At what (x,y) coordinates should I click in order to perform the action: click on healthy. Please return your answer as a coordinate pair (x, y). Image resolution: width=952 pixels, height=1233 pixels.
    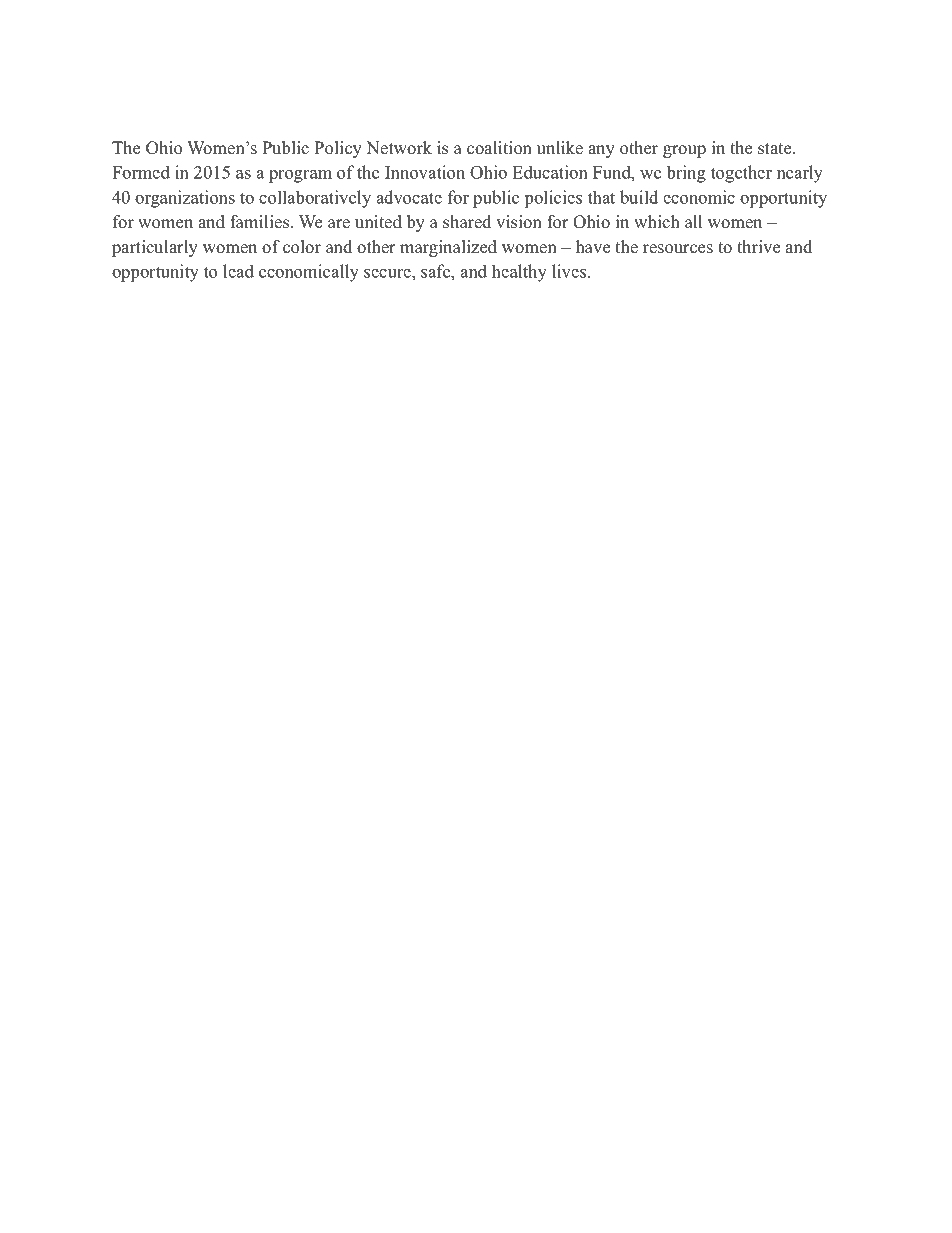
    Looking at the image, I should click on (519, 273).
